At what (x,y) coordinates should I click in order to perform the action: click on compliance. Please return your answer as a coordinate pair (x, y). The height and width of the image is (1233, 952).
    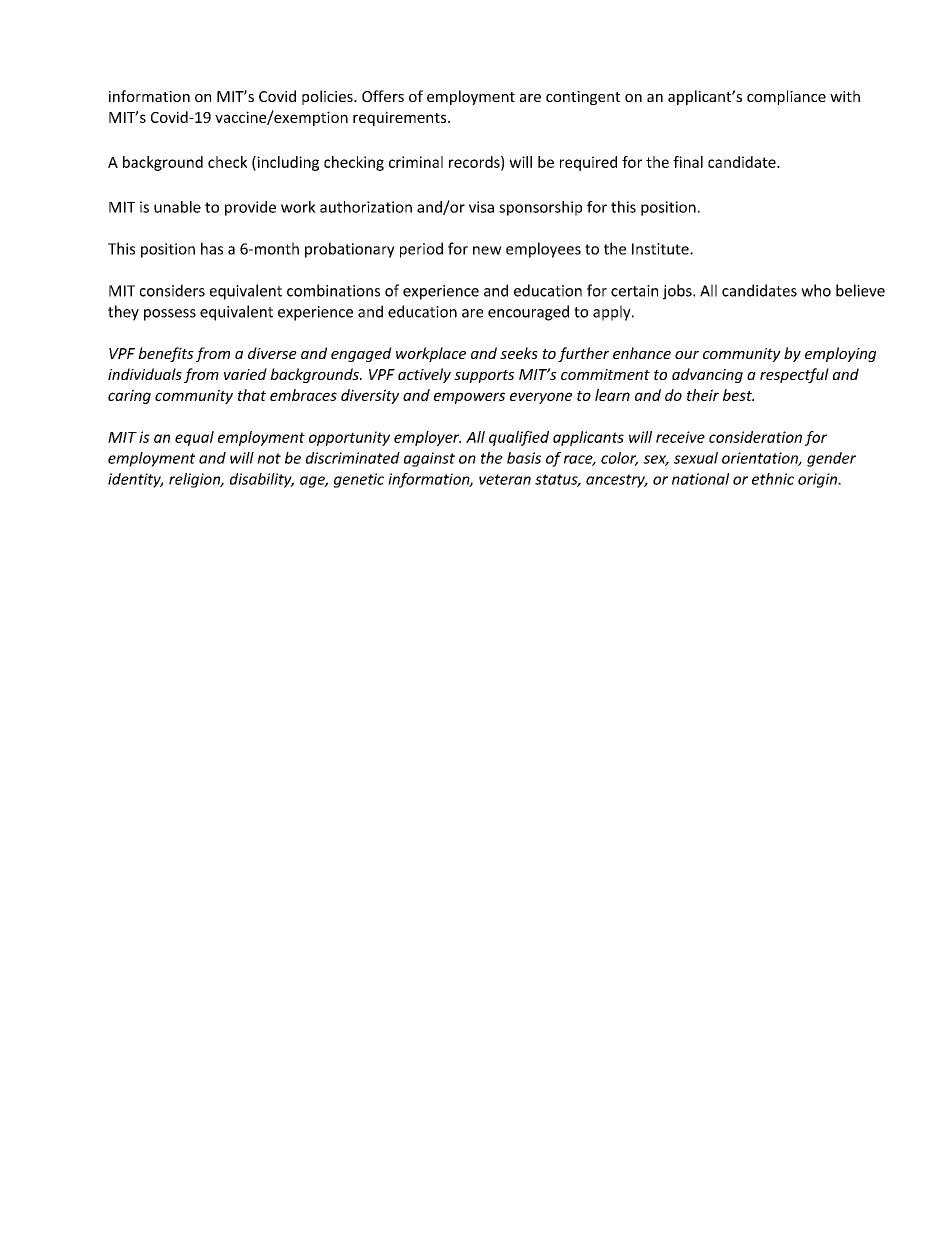
    Looking at the image, I should click on (786, 97).
